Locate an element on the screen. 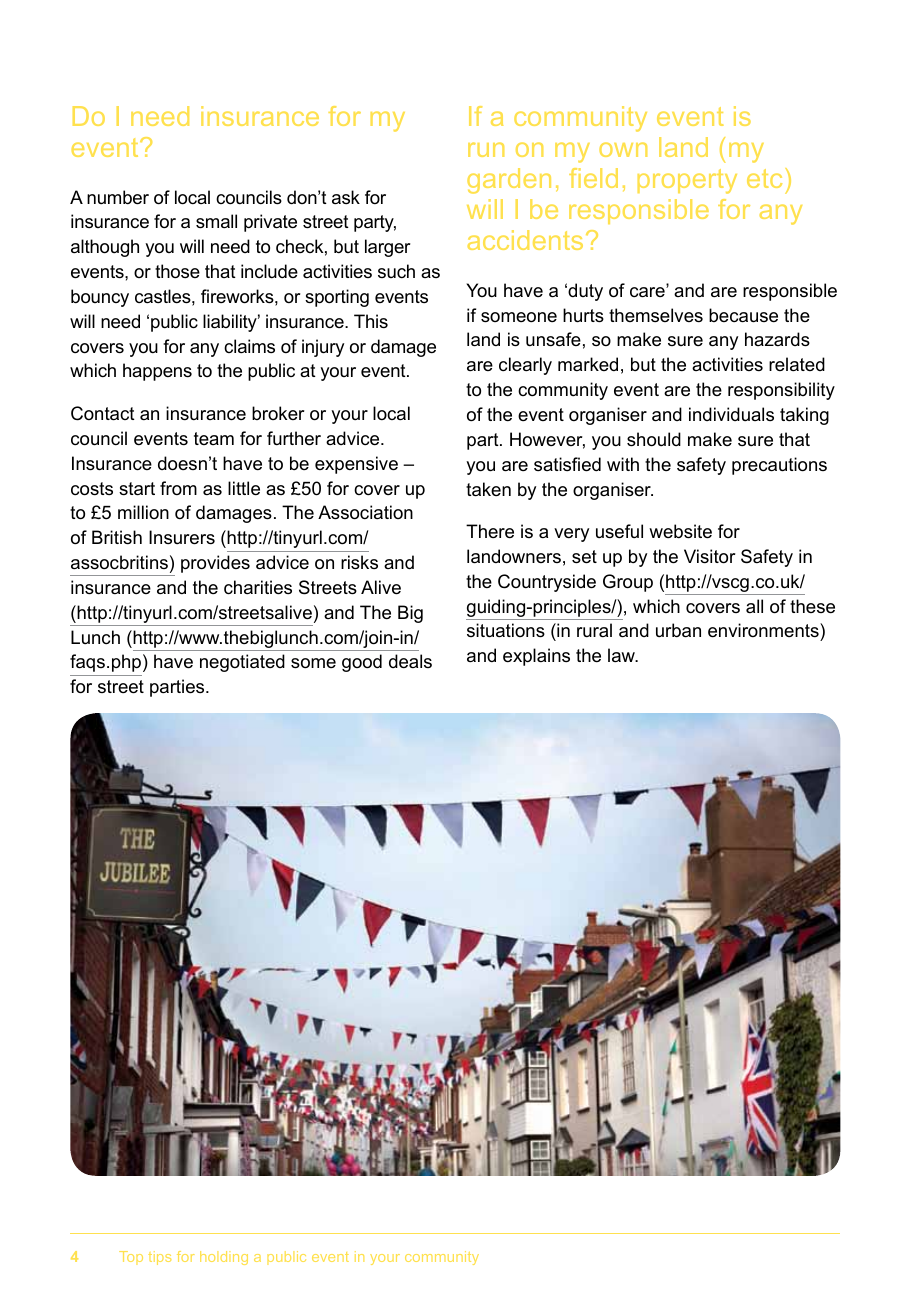 Image resolution: width=924 pixels, height=1308 pixels. law is located at coordinates (622, 655).
